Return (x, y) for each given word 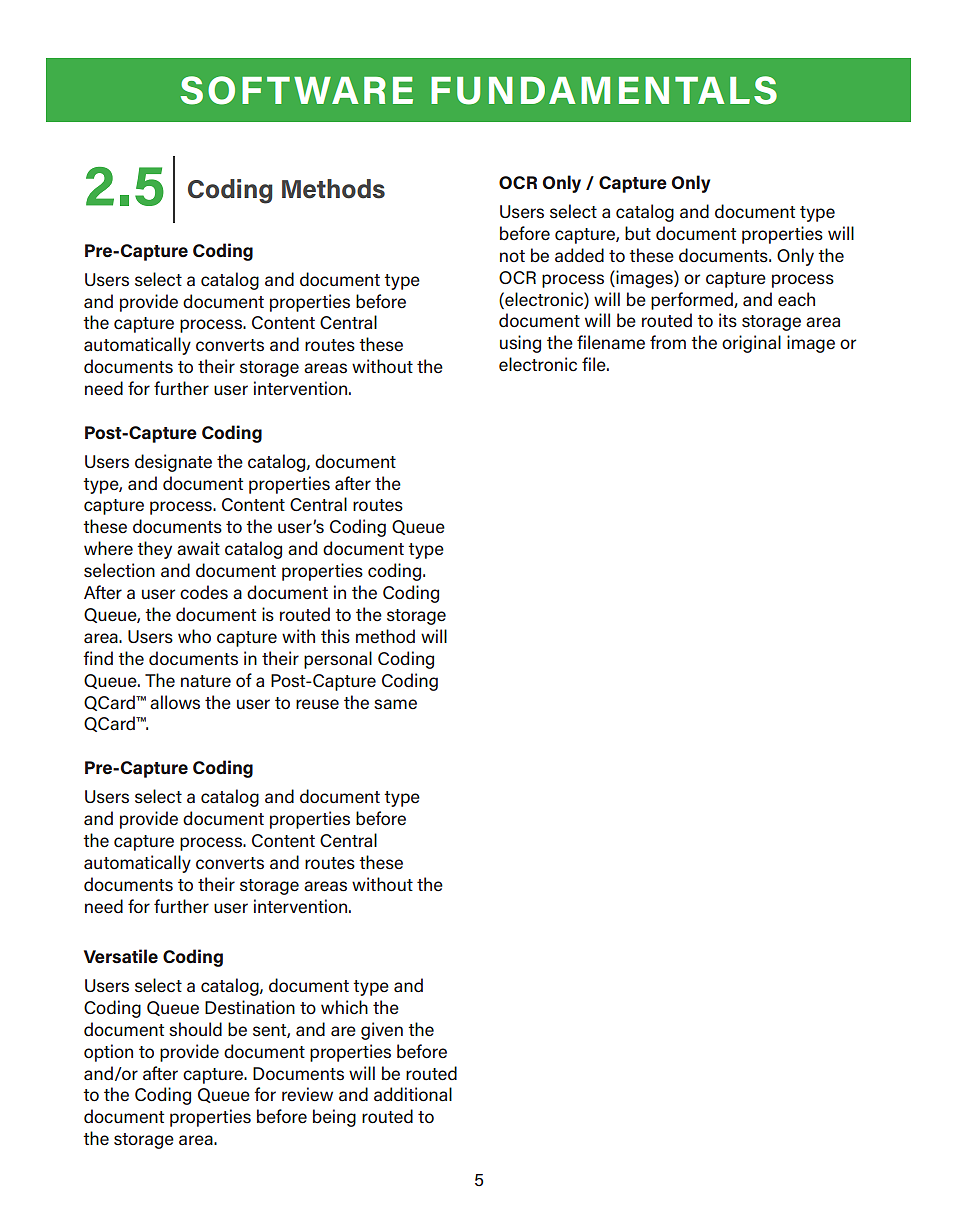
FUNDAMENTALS (604, 90)
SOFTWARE (297, 90)
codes (204, 592)
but (638, 233)
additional (413, 1094)
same (395, 704)
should (195, 1029)
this (335, 636)
